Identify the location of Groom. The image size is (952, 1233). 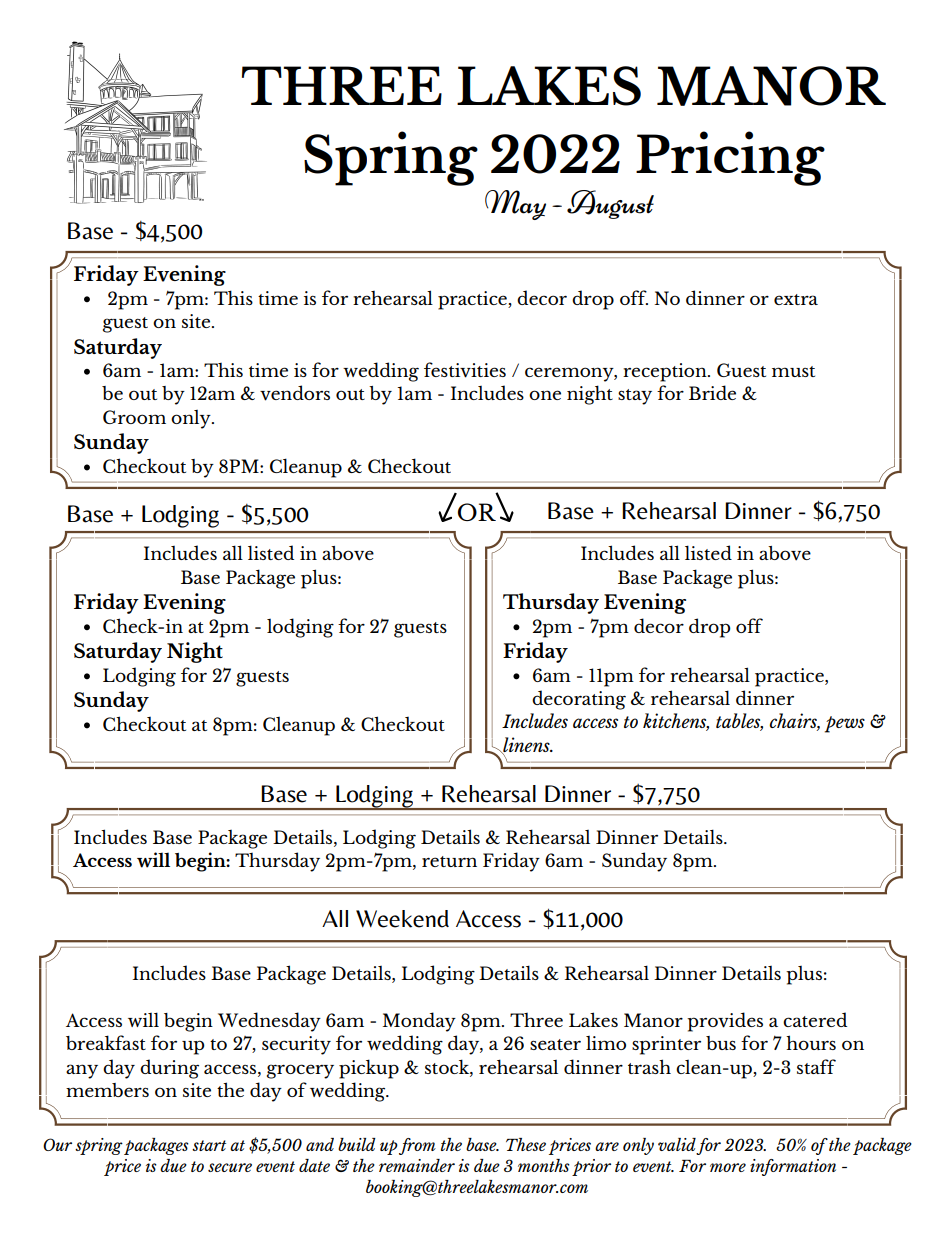
(134, 417).
